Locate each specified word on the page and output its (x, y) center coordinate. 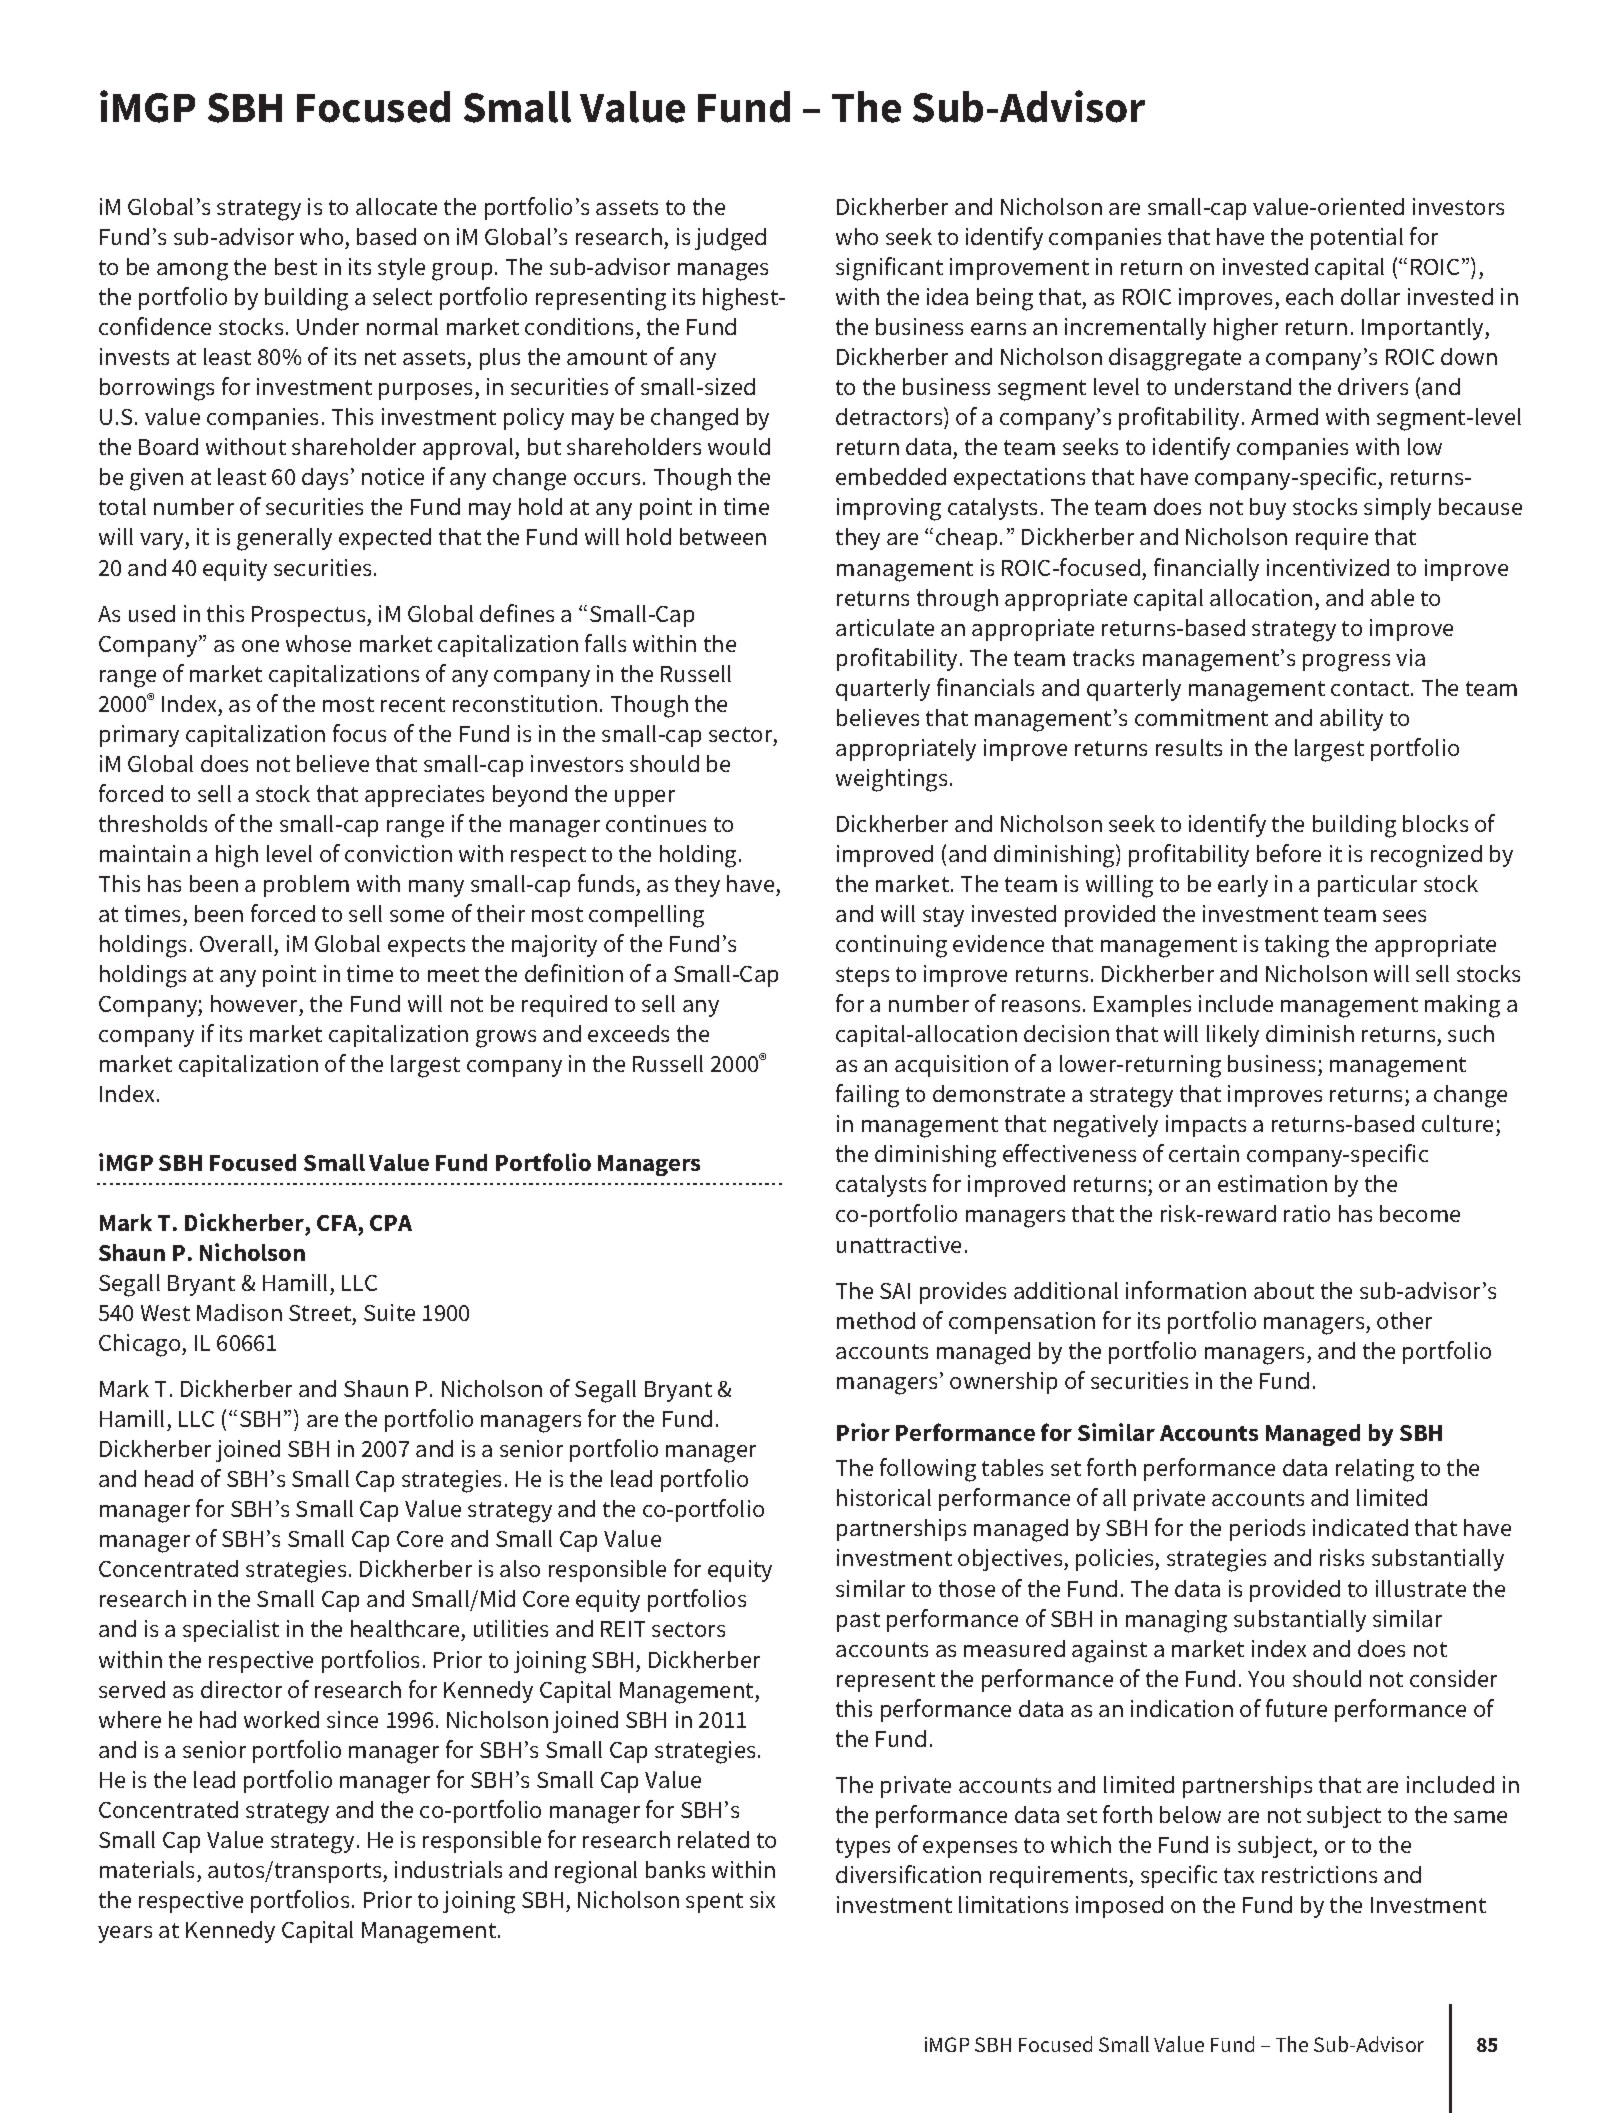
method (876, 1320)
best (296, 266)
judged (730, 239)
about (1284, 1290)
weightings (891, 780)
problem (306, 886)
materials (147, 1869)
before (1289, 853)
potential (1357, 239)
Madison (239, 1312)
